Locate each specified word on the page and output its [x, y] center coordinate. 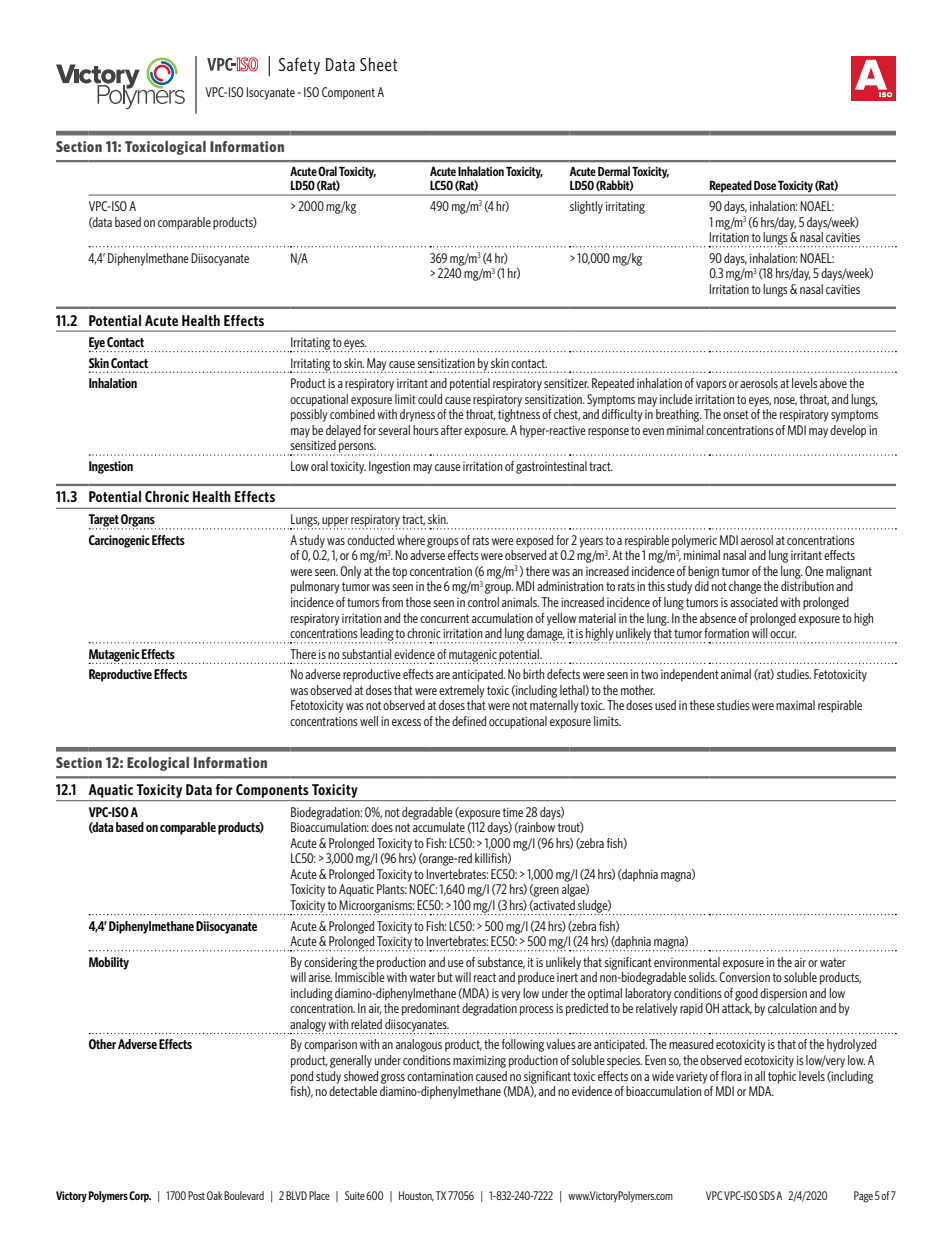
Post [196, 1195]
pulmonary [315, 587]
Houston [416, 1196]
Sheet [379, 64]
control [483, 602]
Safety [299, 66]
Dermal [614, 171]
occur [783, 634]
